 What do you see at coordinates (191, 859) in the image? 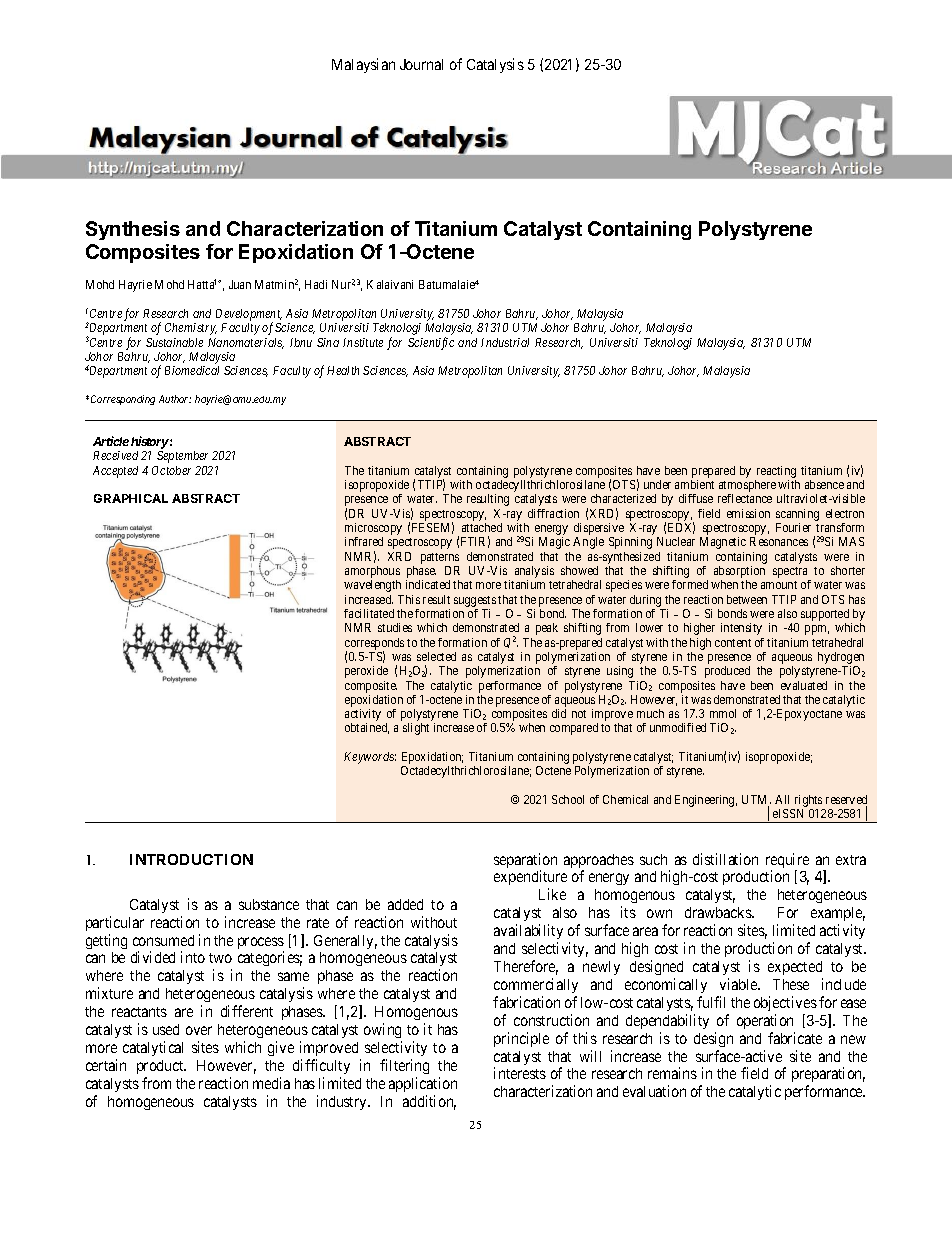
I see `INTRODUCTION` at bounding box center [191, 859].
